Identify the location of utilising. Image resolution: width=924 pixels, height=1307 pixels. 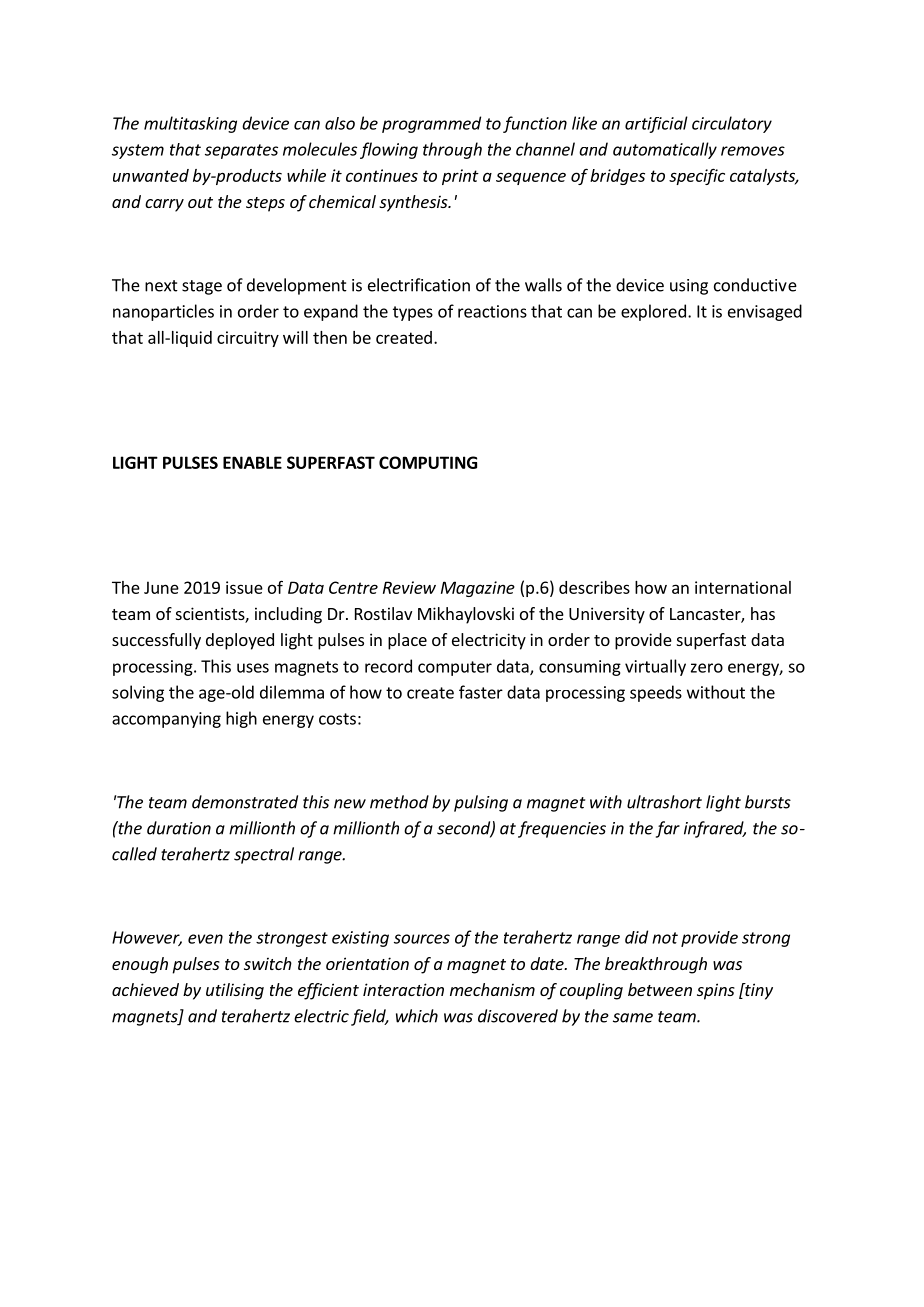
(235, 991).
